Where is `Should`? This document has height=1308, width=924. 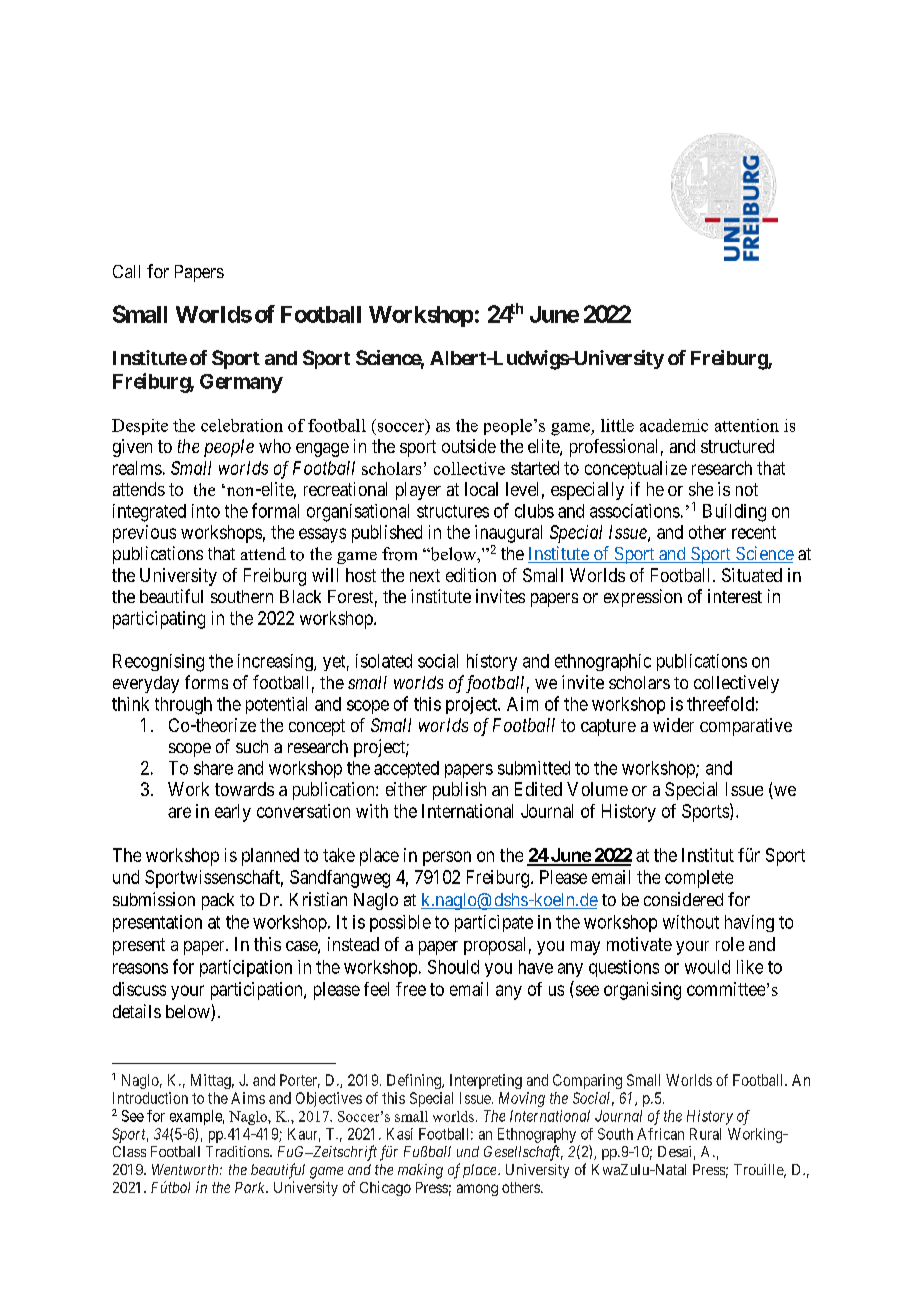
Should is located at coordinates (453, 967).
